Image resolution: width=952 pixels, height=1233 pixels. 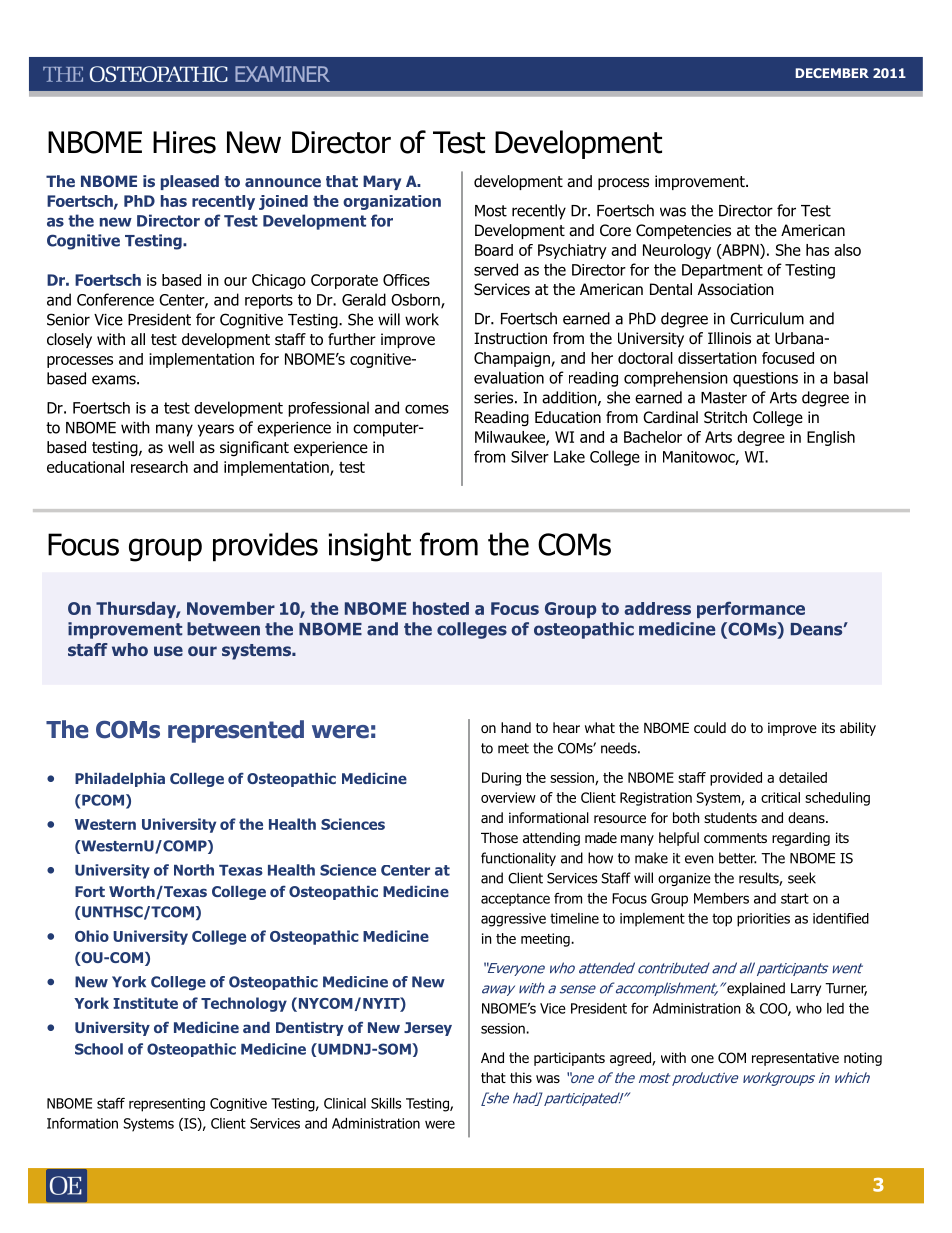 I want to click on Philadelphia, so click(x=120, y=780).
